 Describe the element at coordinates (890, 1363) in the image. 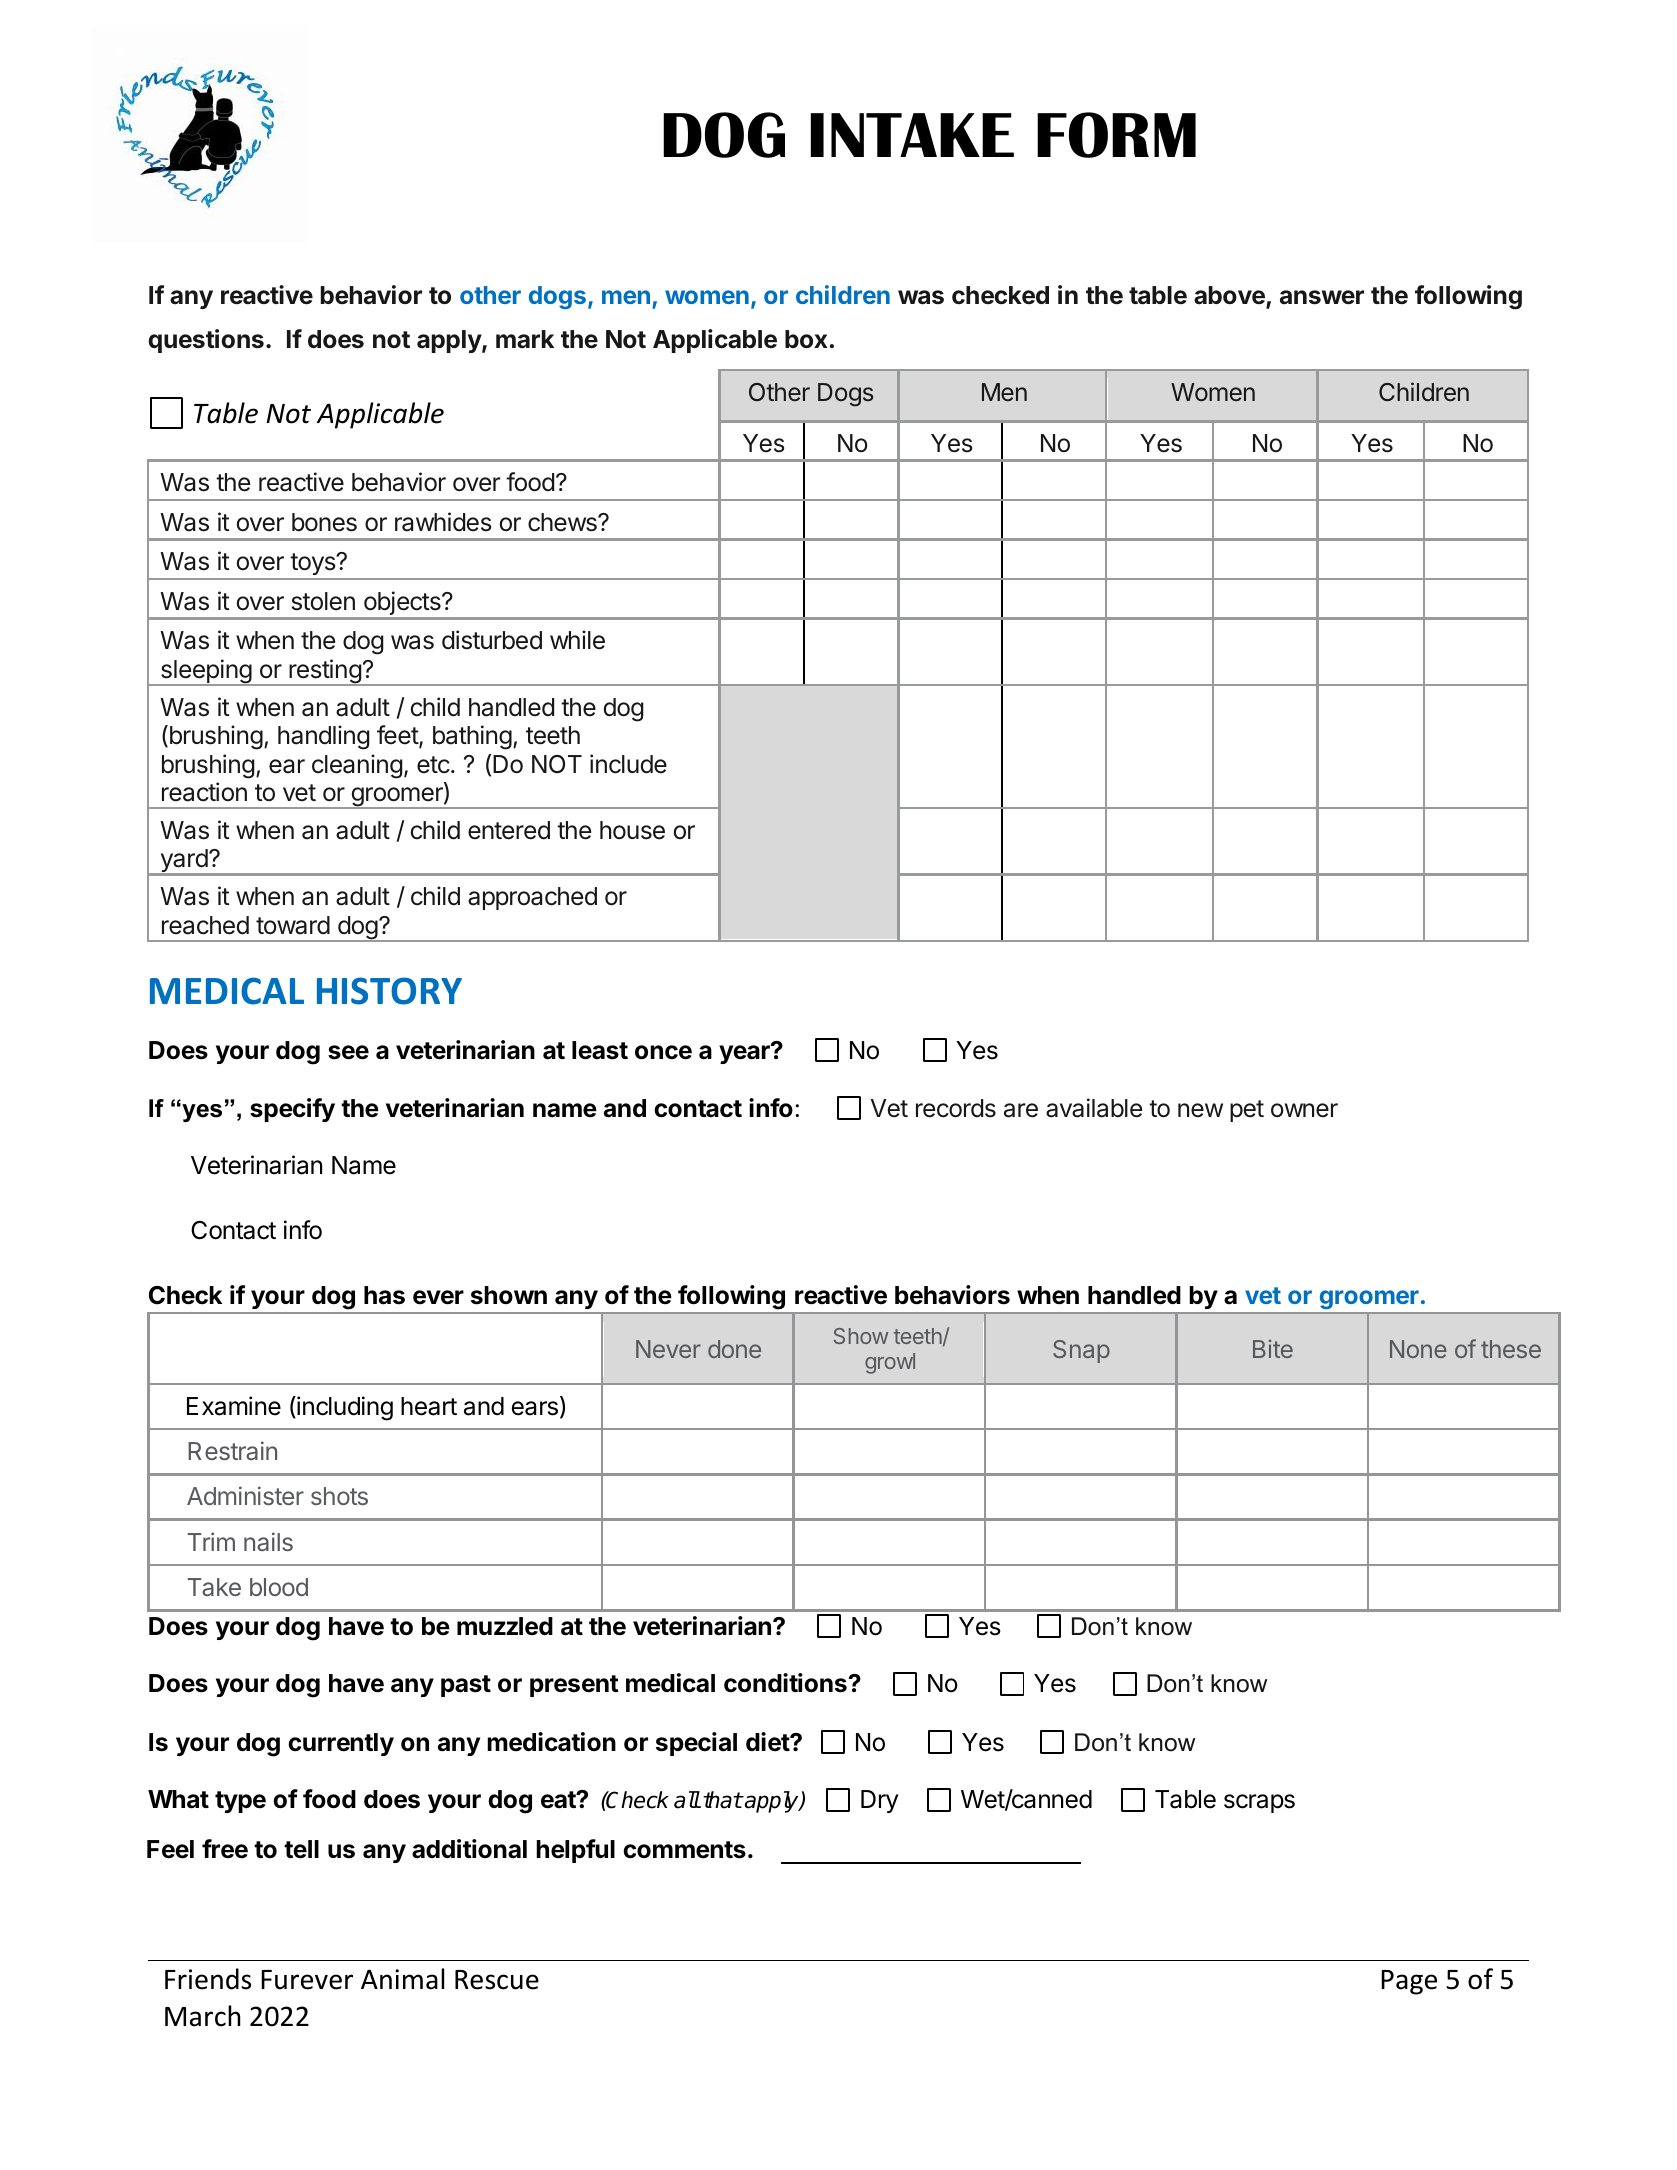

I see `growl` at that location.
